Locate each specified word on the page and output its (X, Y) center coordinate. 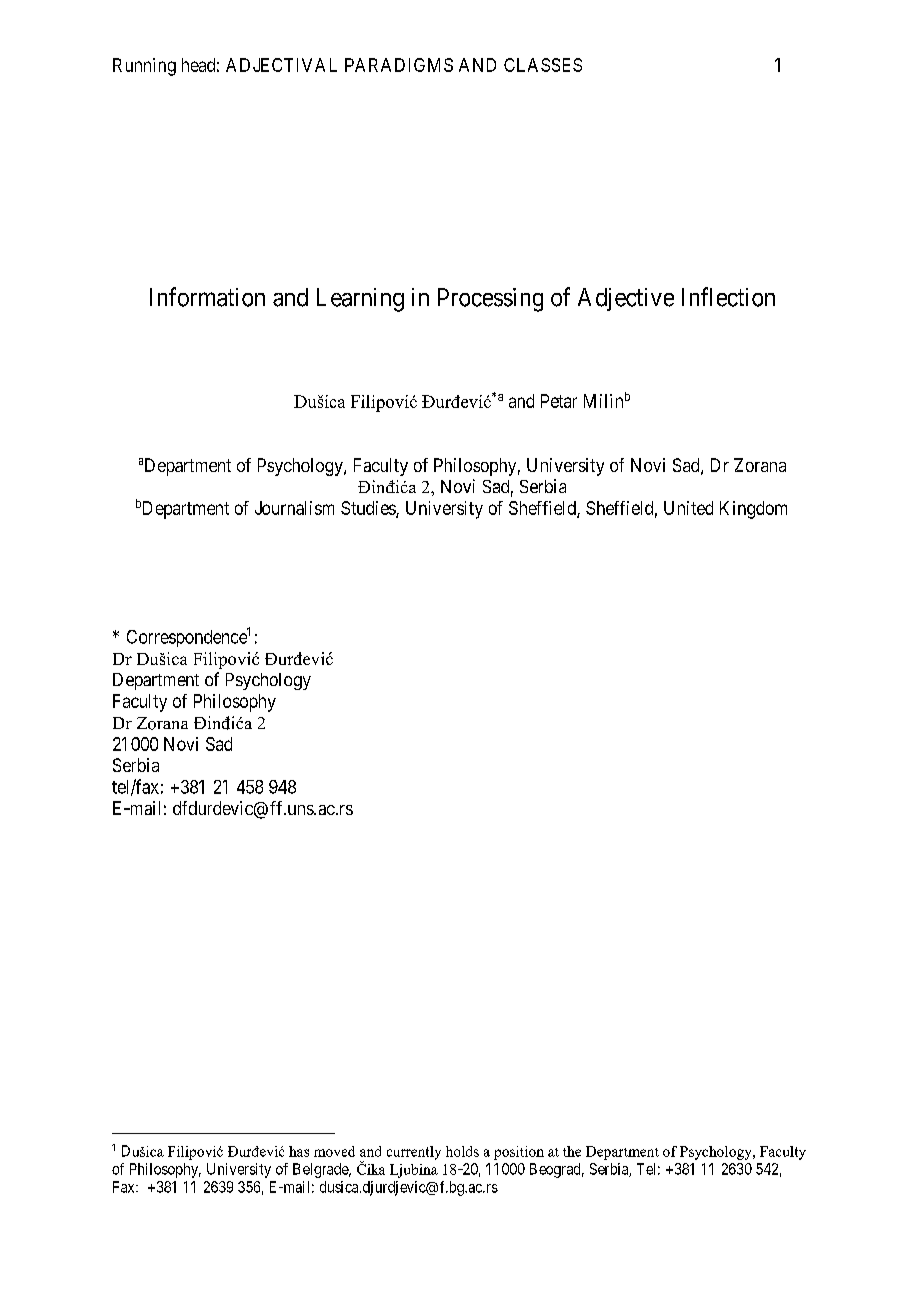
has (299, 1151)
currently (414, 1153)
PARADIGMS (399, 65)
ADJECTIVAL (281, 65)
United (688, 508)
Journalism (294, 508)
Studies (369, 509)
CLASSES (543, 65)
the (572, 1151)
